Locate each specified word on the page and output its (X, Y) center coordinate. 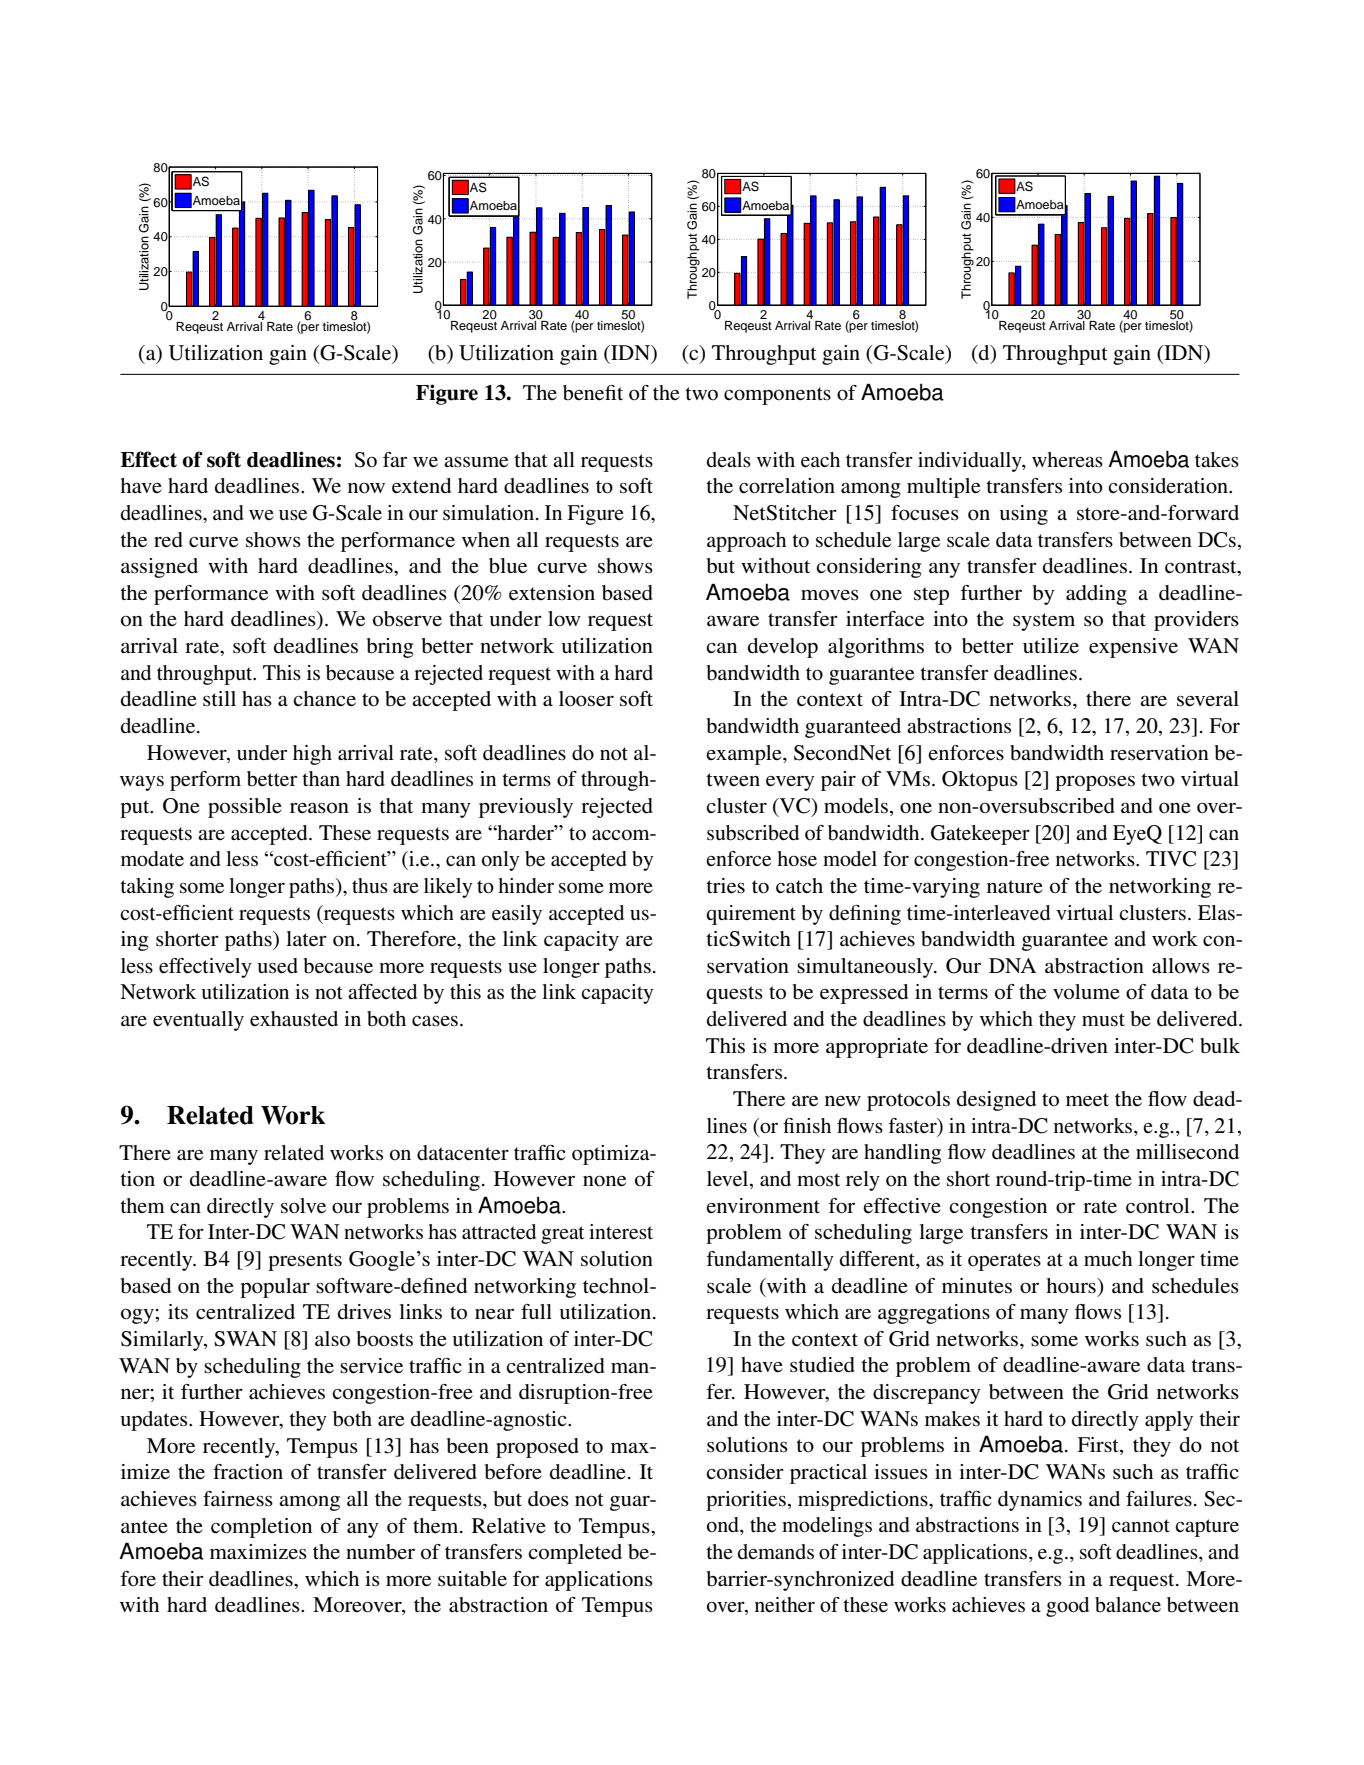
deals (729, 459)
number (380, 1552)
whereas (1067, 459)
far (395, 459)
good (1067, 1607)
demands (776, 1552)
